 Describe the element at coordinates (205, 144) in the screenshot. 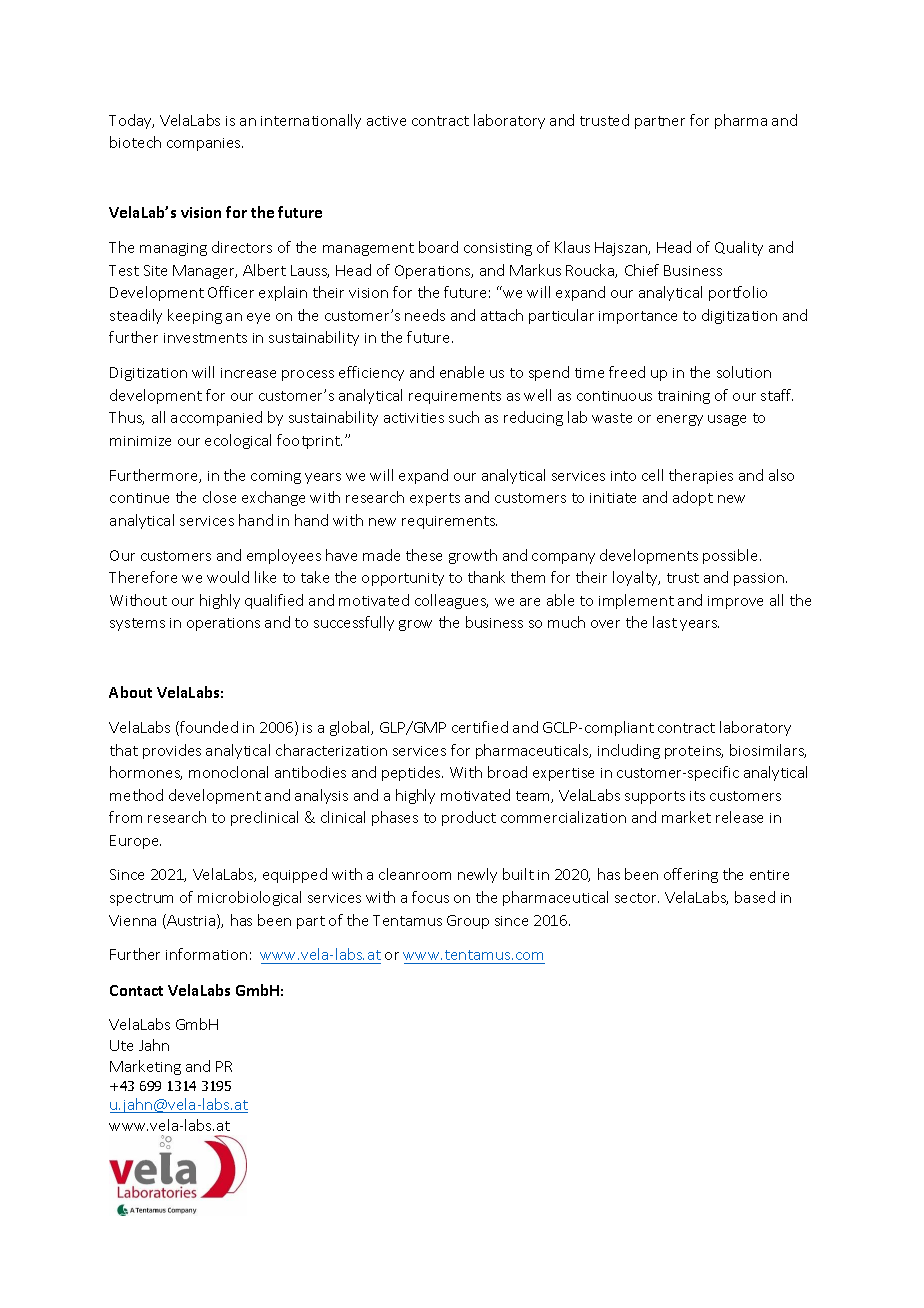

I see `companies` at that location.
